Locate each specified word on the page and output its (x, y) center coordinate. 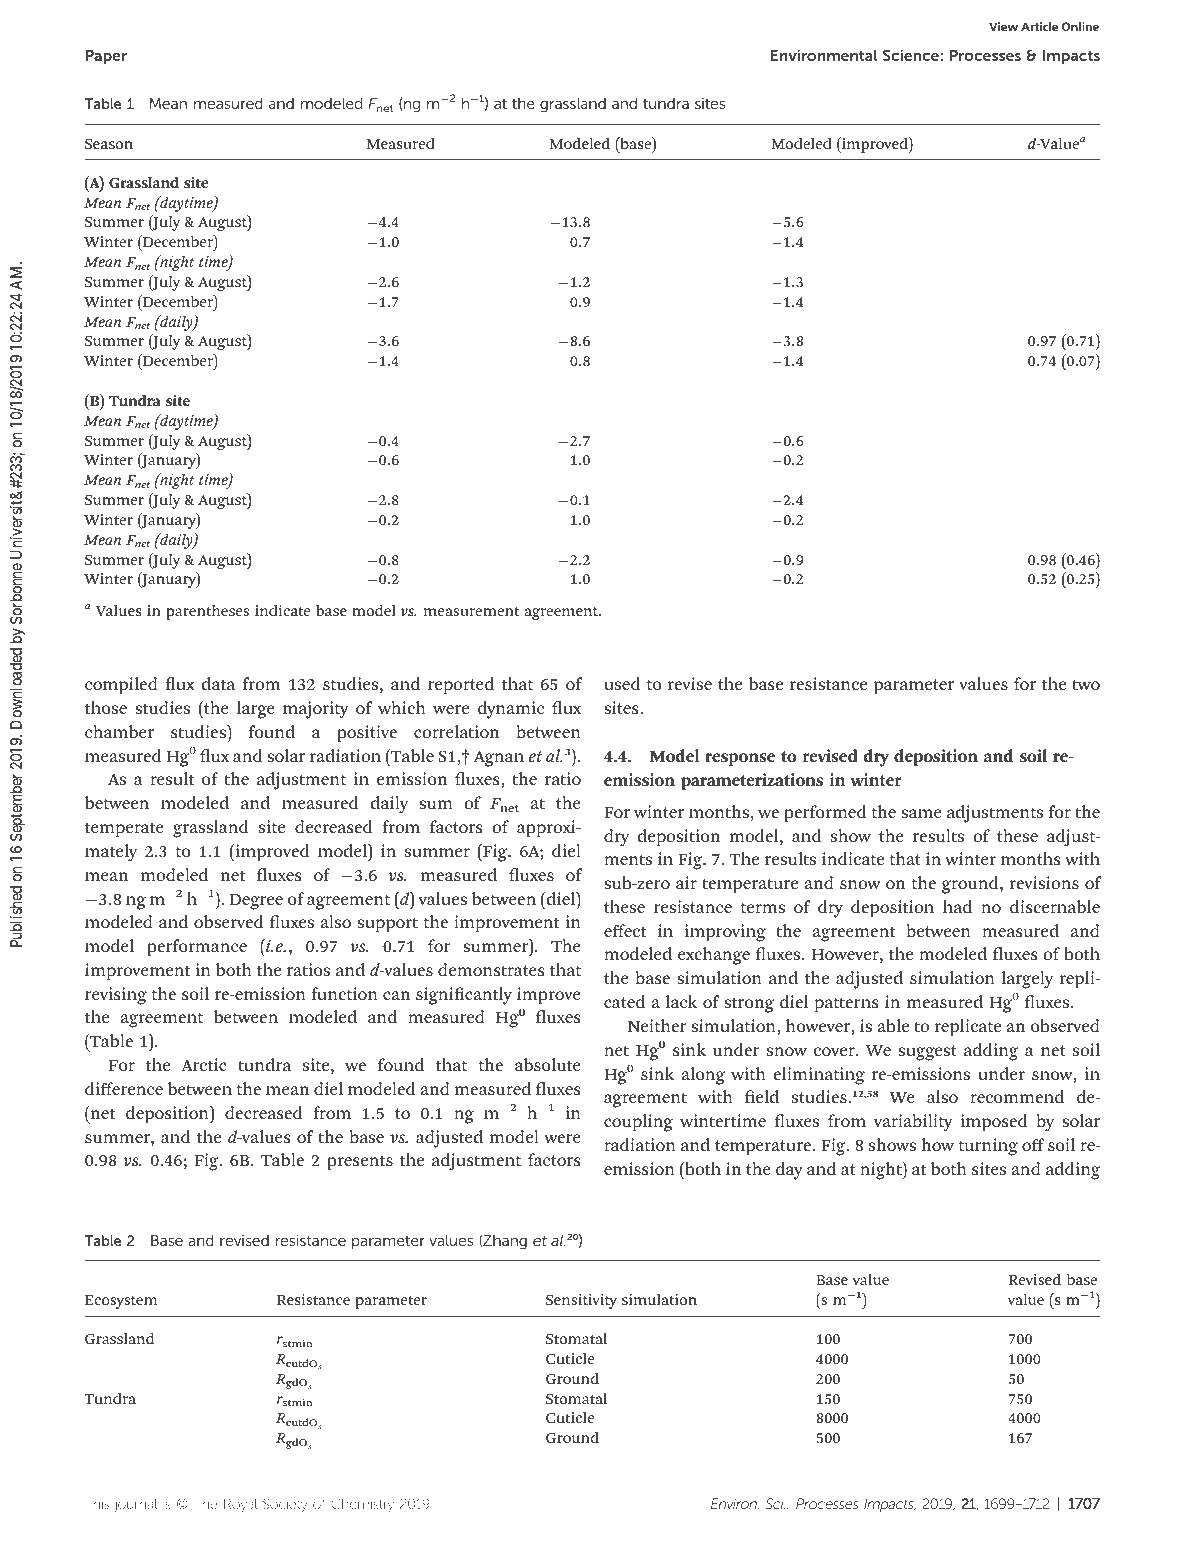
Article (1039, 26)
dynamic (511, 710)
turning (988, 1147)
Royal (240, 1505)
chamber (119, 731)
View (1003, 26)
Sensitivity (581, 1301)
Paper (106, 56)
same (921, 813)
